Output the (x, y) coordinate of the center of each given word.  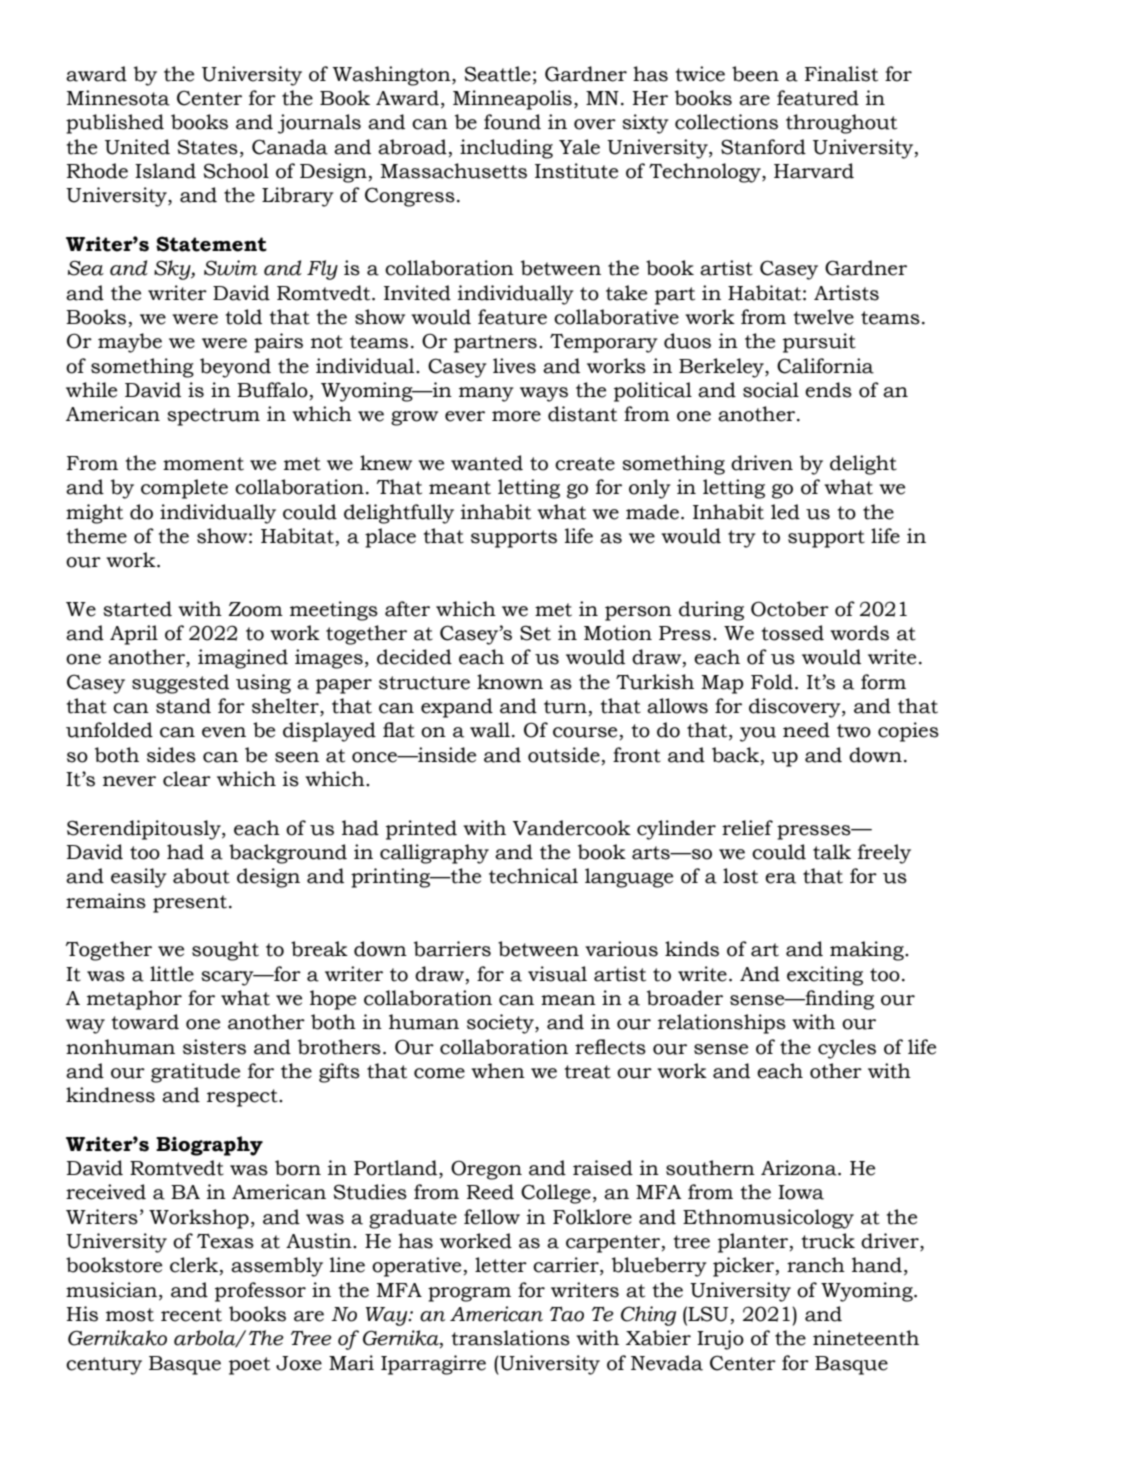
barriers (452, 949)
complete (184, 489)
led (785, 512)
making (868, 951)
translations (511, 1338)
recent (191, 1315)
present (190, 904)
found (512, 122)
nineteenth (866, 1338)
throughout (841, 124)
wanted (487, 463)
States (208, 147)
